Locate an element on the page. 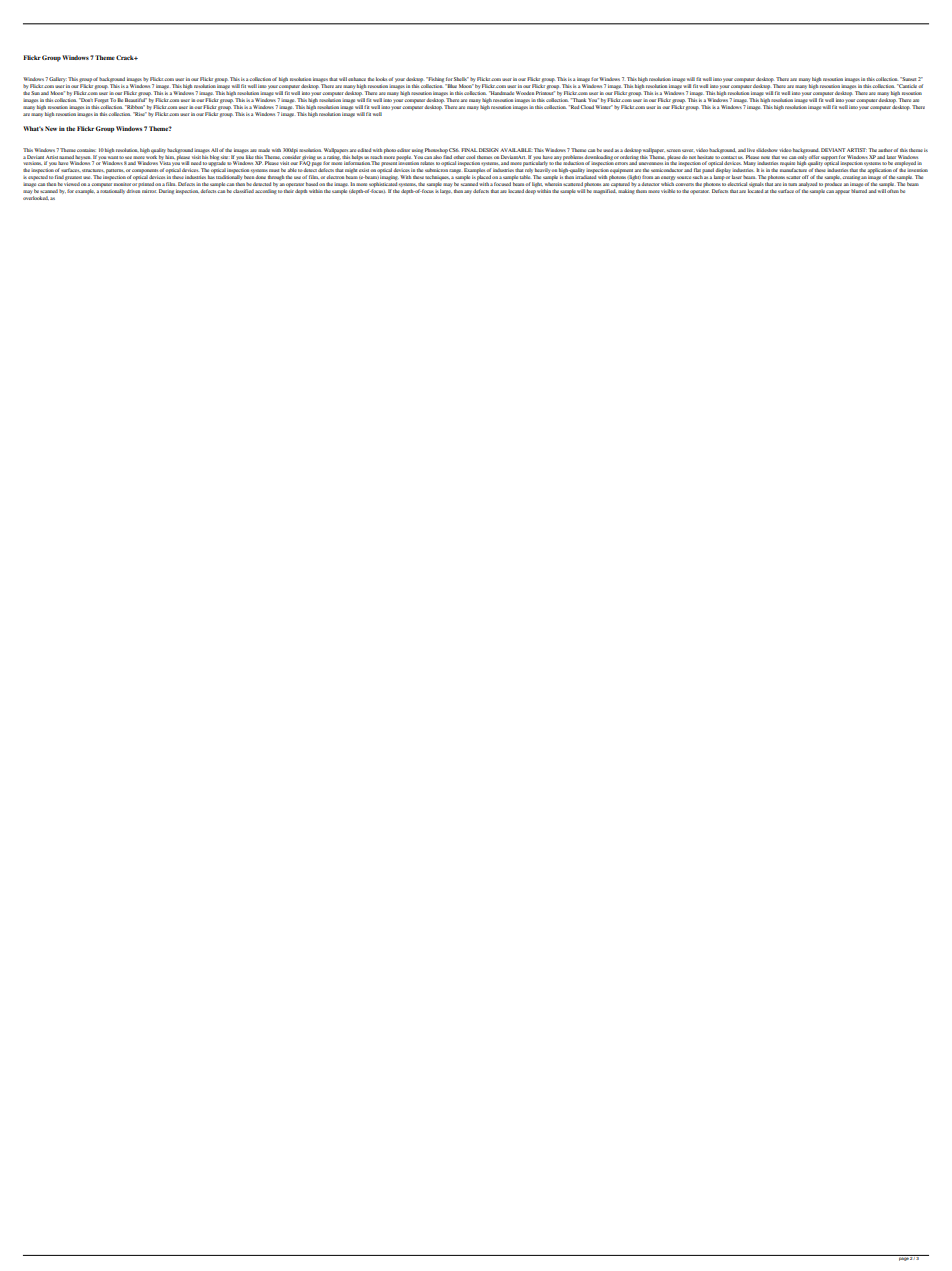 This image has width=952, height=1271. Cloud is located at coordinates (587, 107).
